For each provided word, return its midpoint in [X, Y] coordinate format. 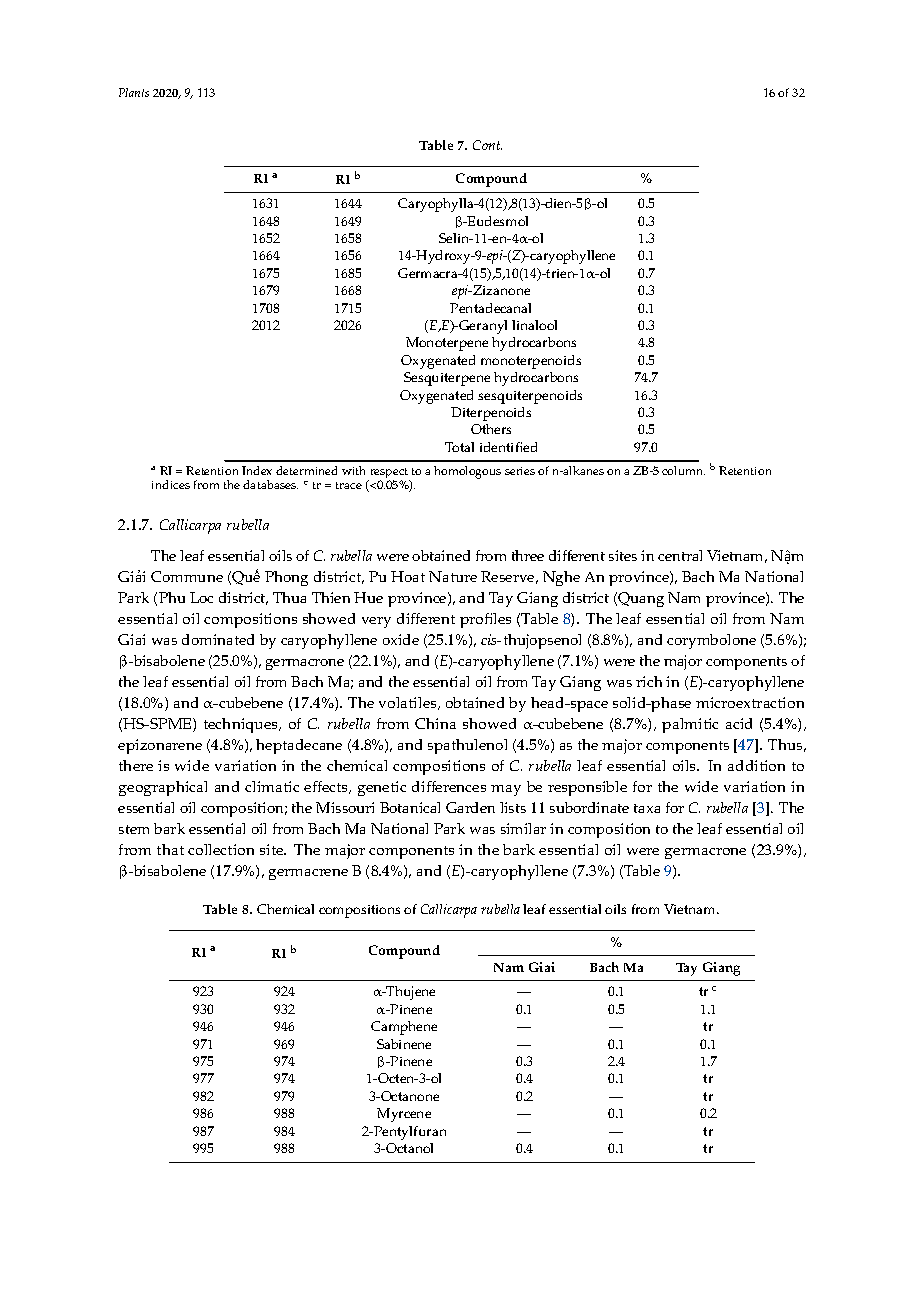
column [683, 470]
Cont [487, 145]
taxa [647, 808]
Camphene [404, 1028]
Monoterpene [447, 344]
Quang [641, 599]
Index [257, 470]
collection [221, 849]
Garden [470, 807]
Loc [201, 597]
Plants [134, 92]
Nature [453, 576]
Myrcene [404, 1115]
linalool [534, 325]
